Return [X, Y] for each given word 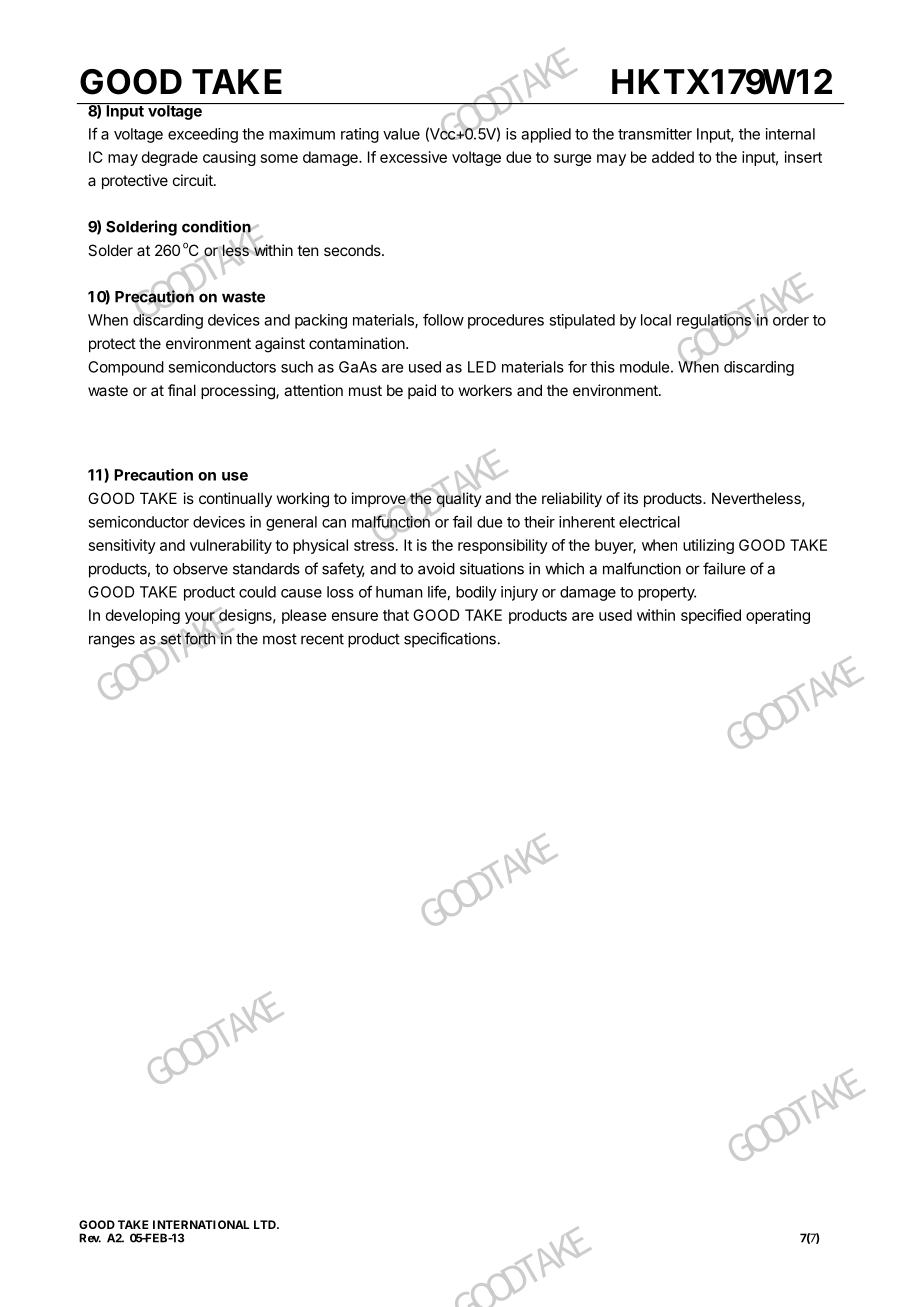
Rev [90, 1238]
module [644, 367]
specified [711, 616]
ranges [112, 641]
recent [322, 639]
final [182, 390]
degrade [170, 158]
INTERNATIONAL [201, 1224]
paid [422, 391]
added [673, 157]
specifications [450, 640]
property [667, 594]
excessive [413, 157]
